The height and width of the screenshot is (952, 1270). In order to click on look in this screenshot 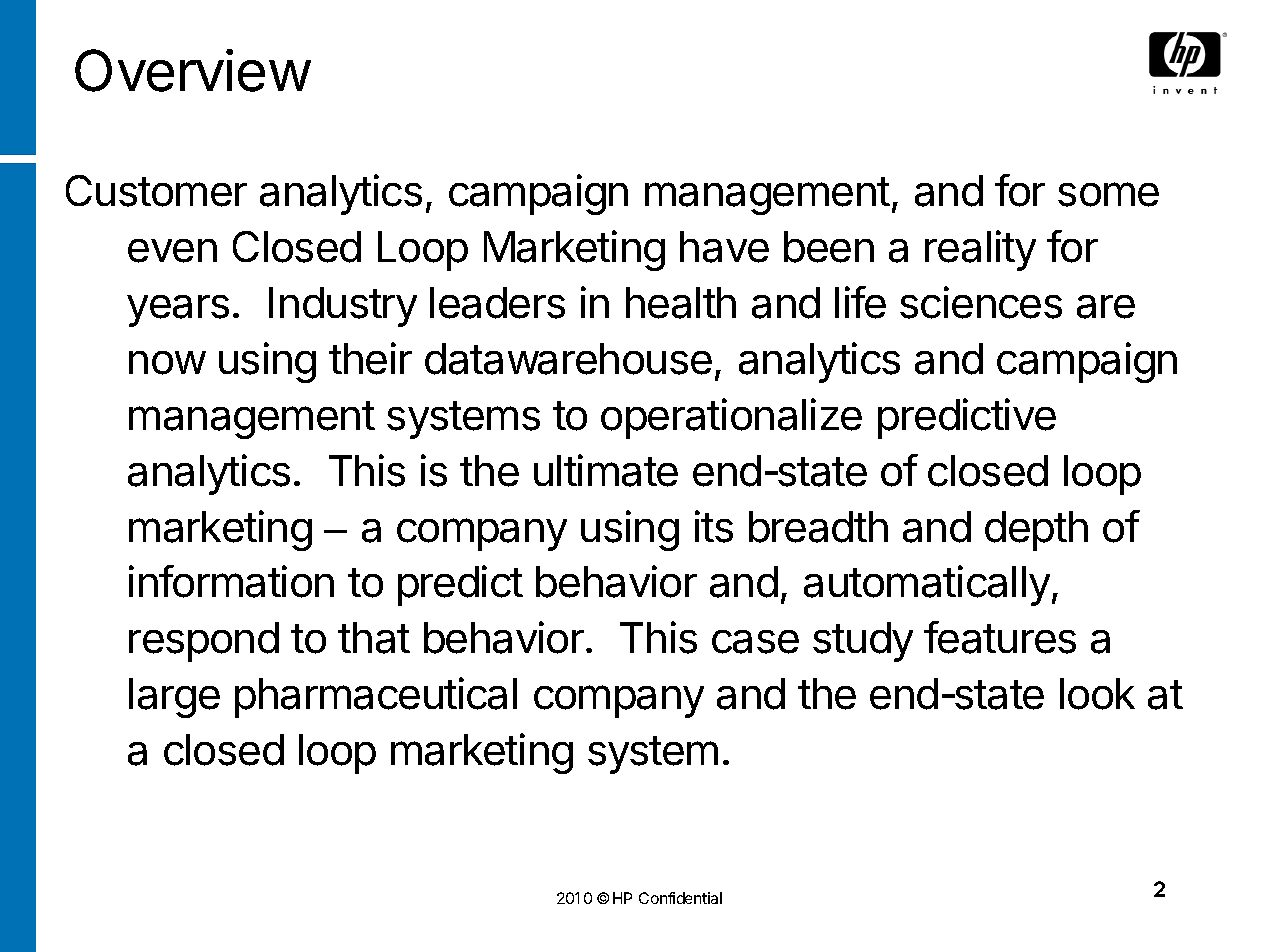, I will do `click(1097, 694)`.
